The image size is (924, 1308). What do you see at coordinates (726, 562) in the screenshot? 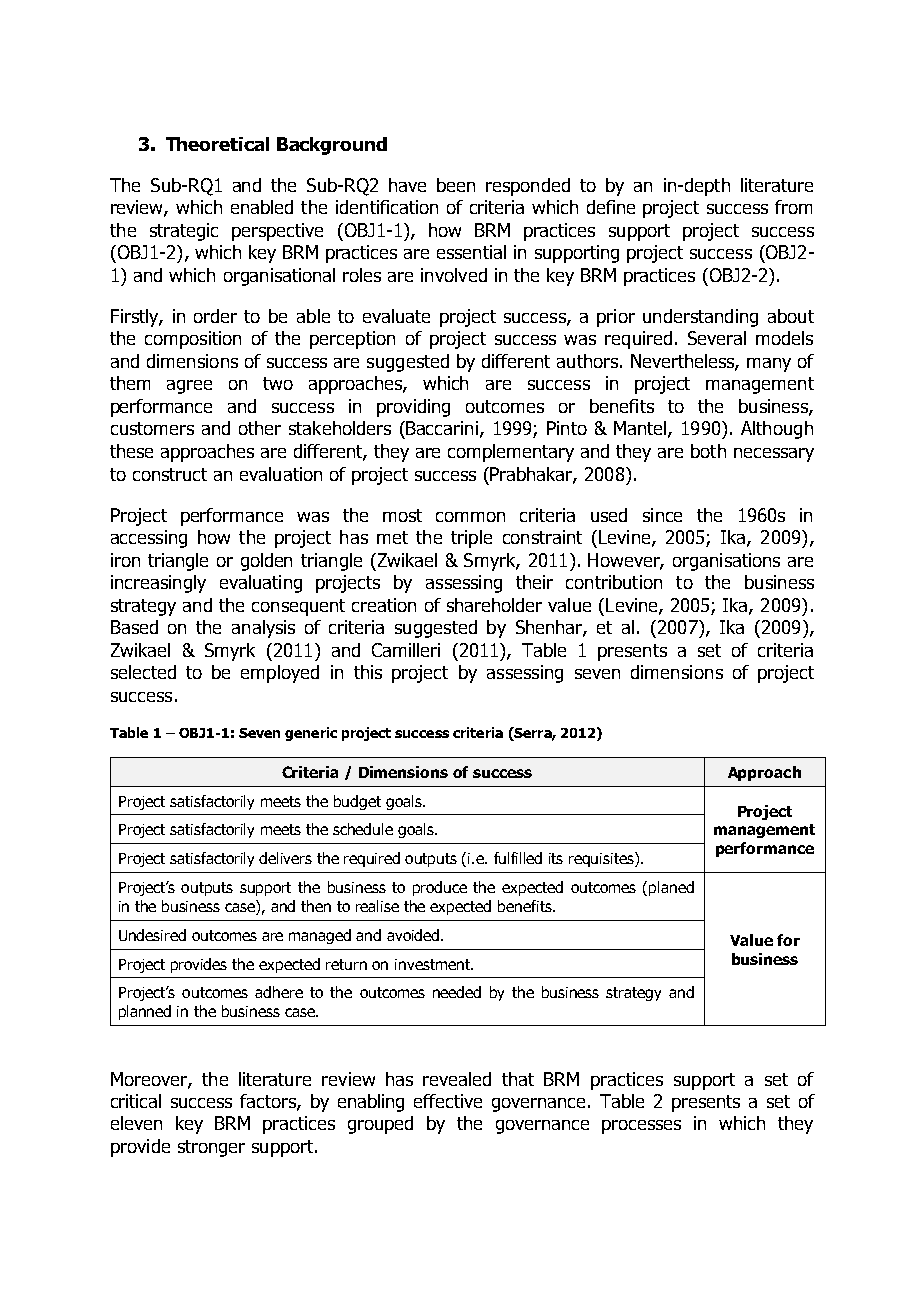
I see `organisations` at bounding box center [726, 562].
